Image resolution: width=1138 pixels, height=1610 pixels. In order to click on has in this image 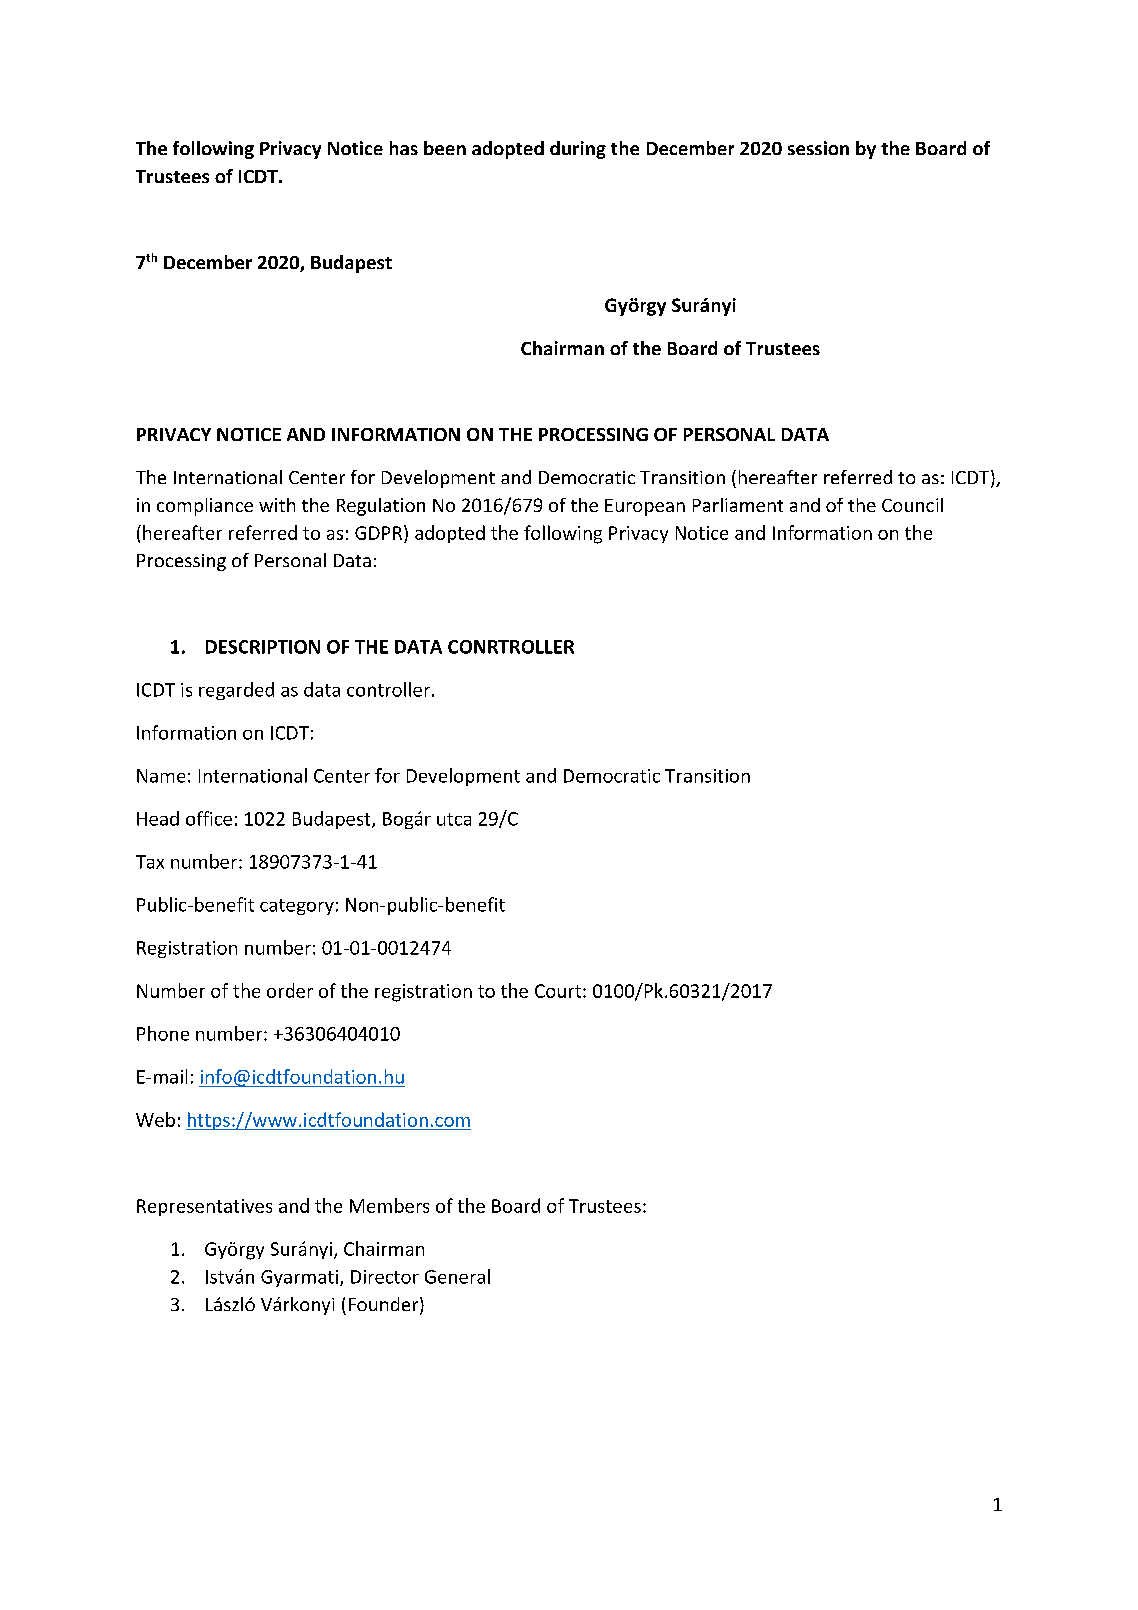, I will do `click(404, 148)`.
